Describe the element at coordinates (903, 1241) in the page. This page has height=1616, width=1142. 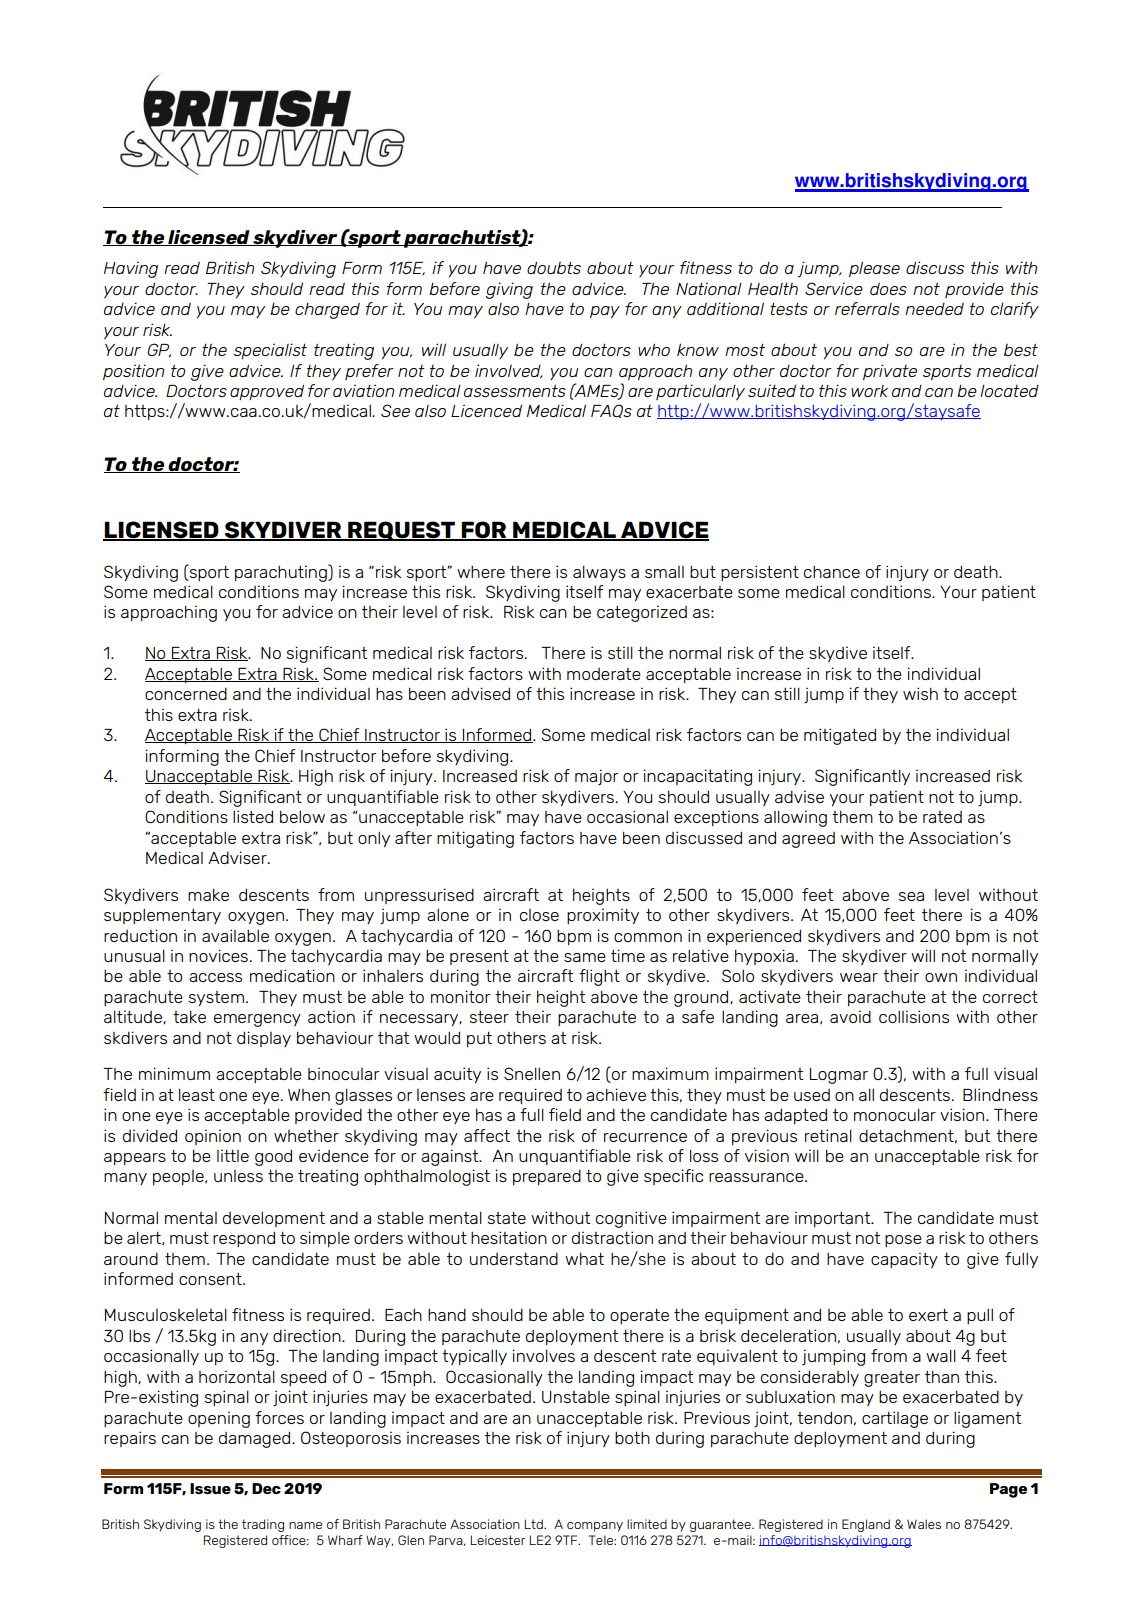
I see `pose` at that location.
